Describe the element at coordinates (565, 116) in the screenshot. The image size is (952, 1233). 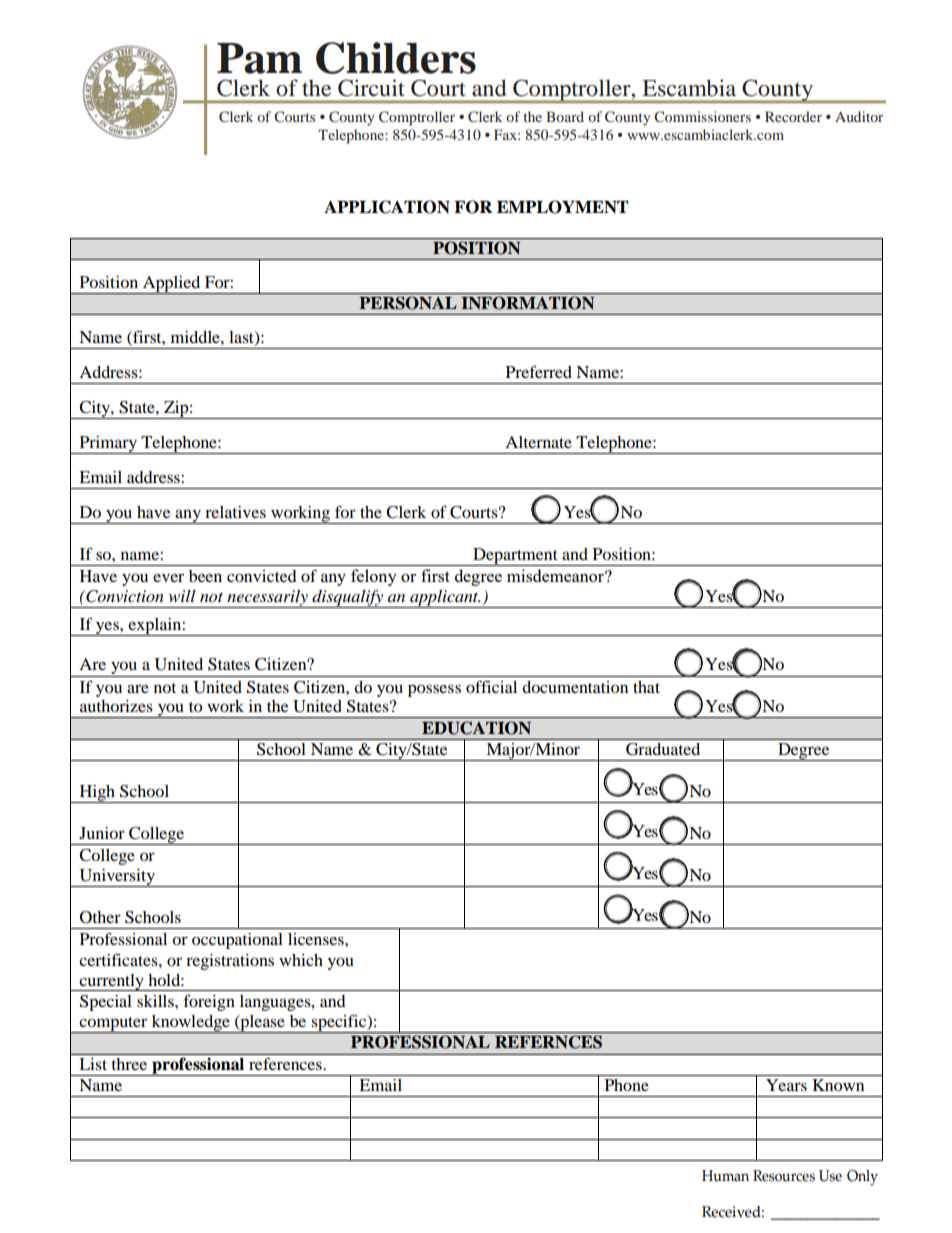
I see `Board` at that location.
